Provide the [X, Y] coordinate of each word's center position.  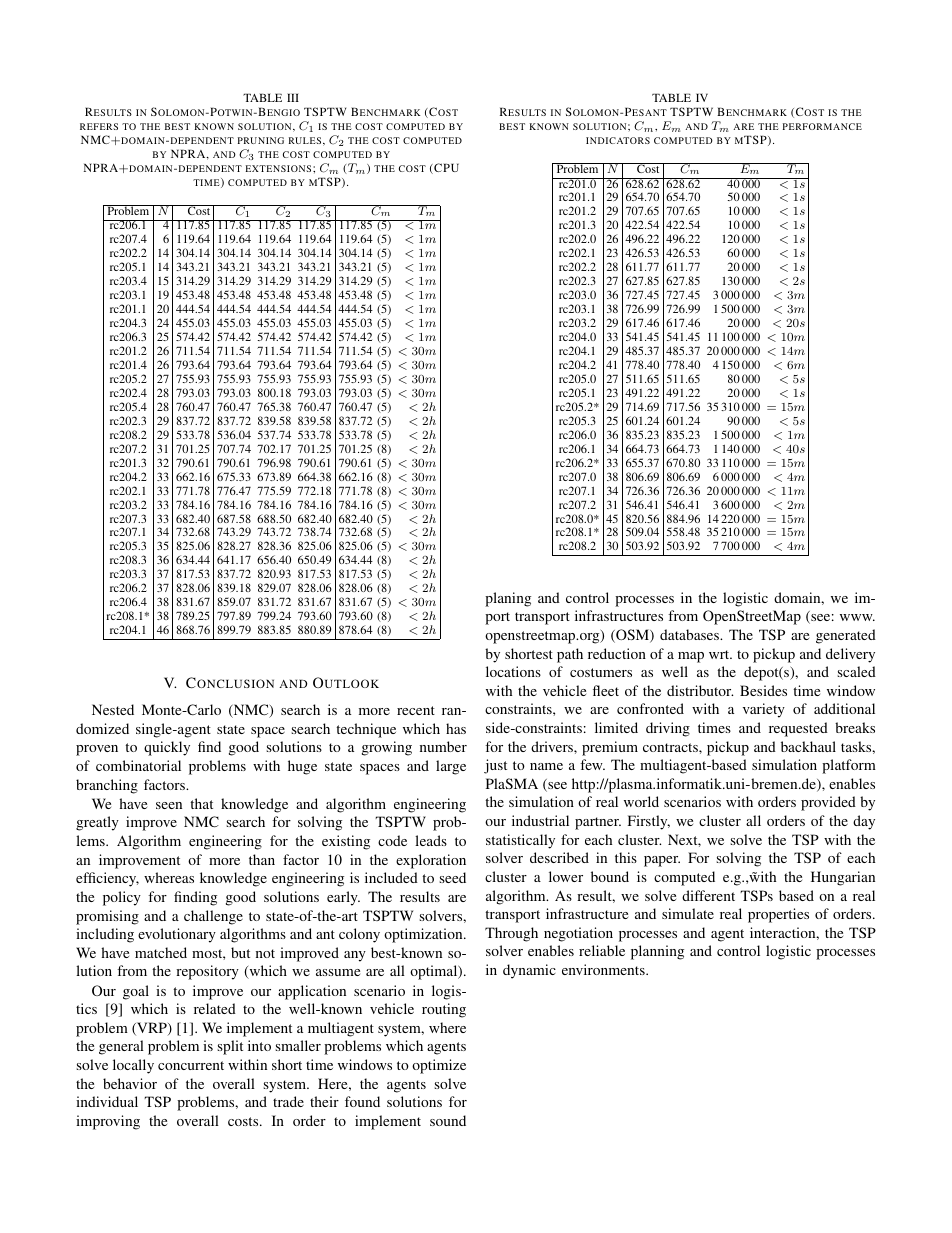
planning [657, 952]
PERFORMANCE [822, 126]
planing [508, 599]
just [495, 766]
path [570, 655]
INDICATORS [618, 140]
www [857, 617]
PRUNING [261, 140]
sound [448, 1120]
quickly [167, 748]
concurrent [191, 1065]
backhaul [808, 746]
